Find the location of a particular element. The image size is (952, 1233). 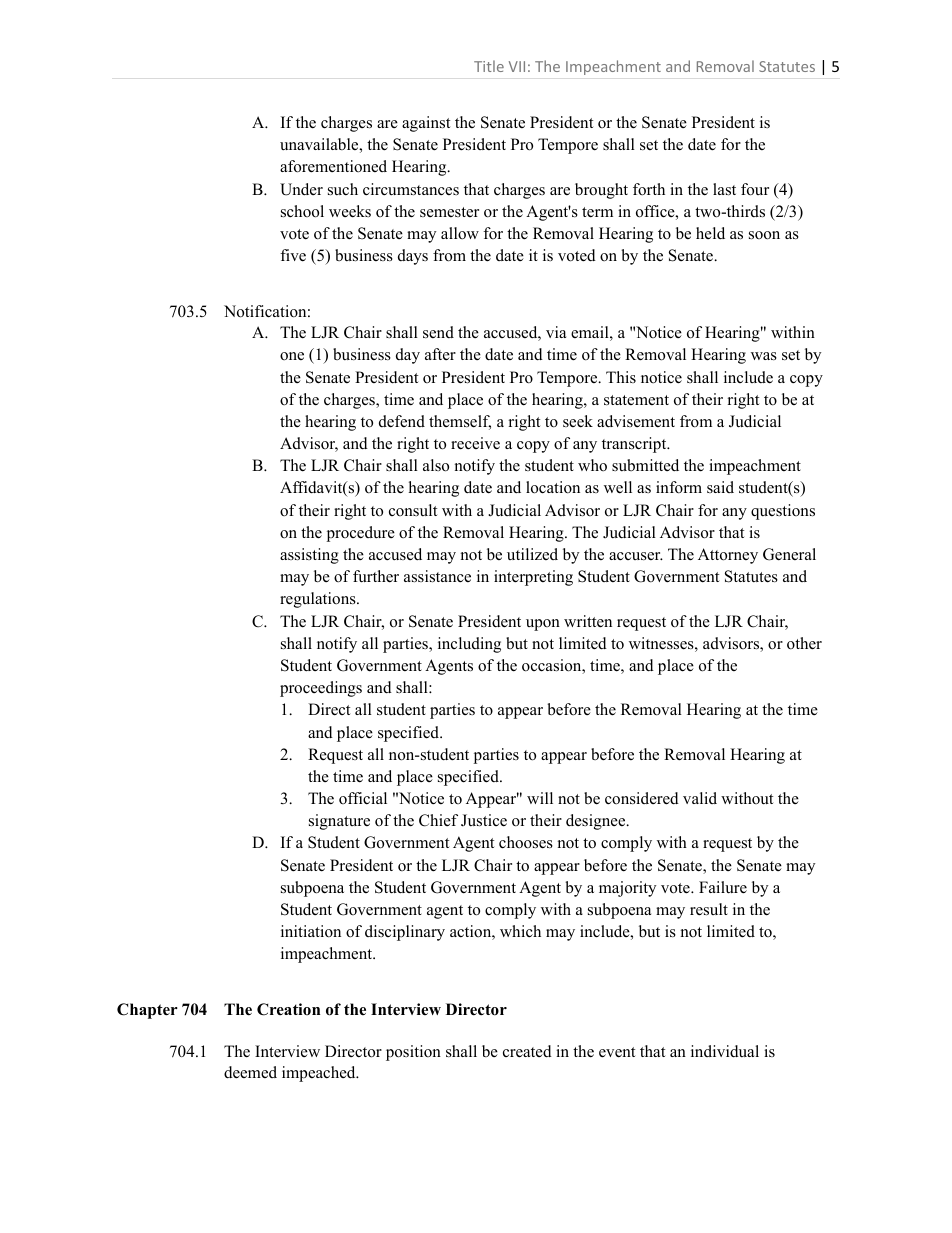

aforementioned is located at coordinates (333, 166).
